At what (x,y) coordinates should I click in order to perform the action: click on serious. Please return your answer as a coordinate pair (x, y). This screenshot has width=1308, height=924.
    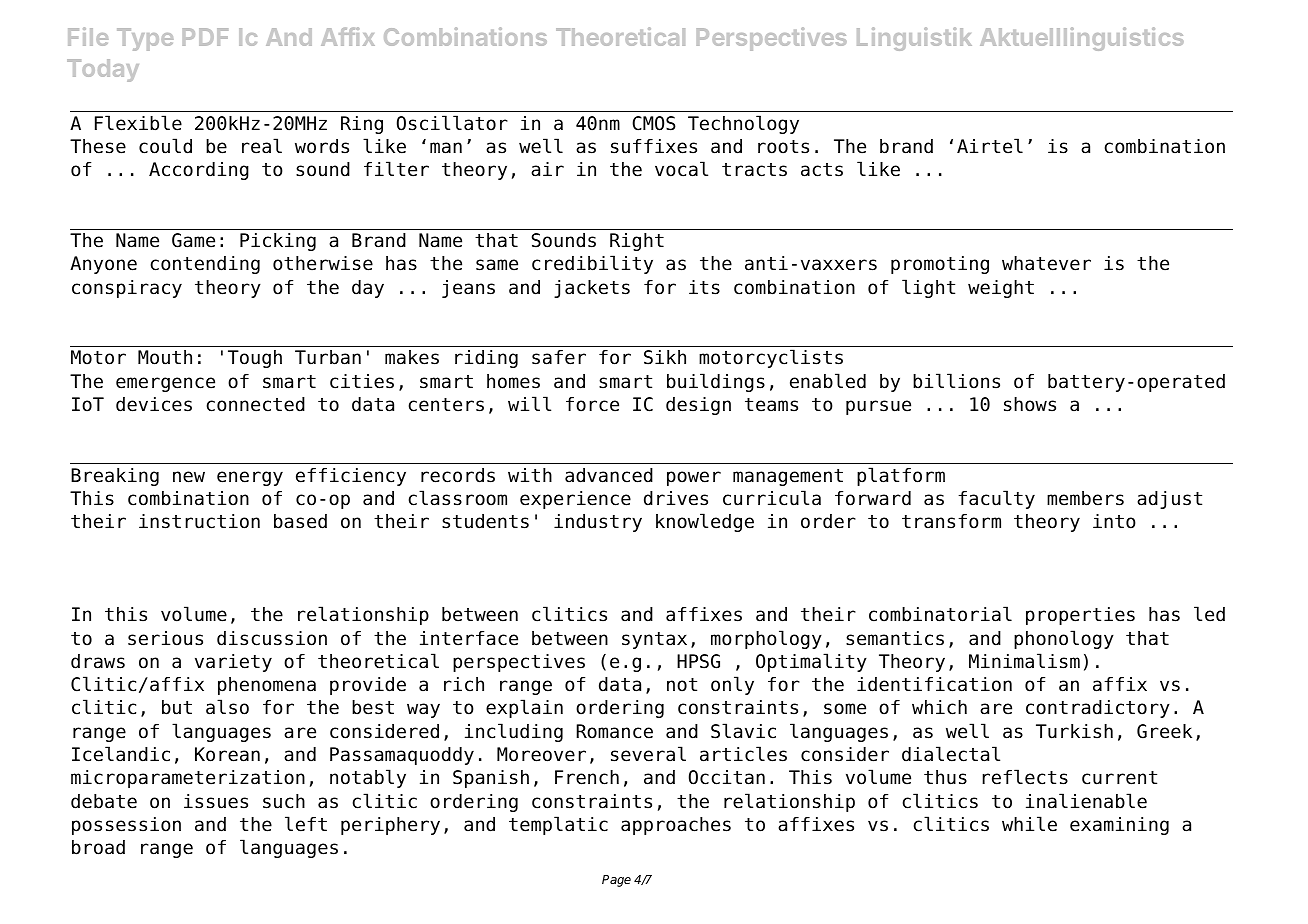
    Looking at the image, I should click on (165, 638).
